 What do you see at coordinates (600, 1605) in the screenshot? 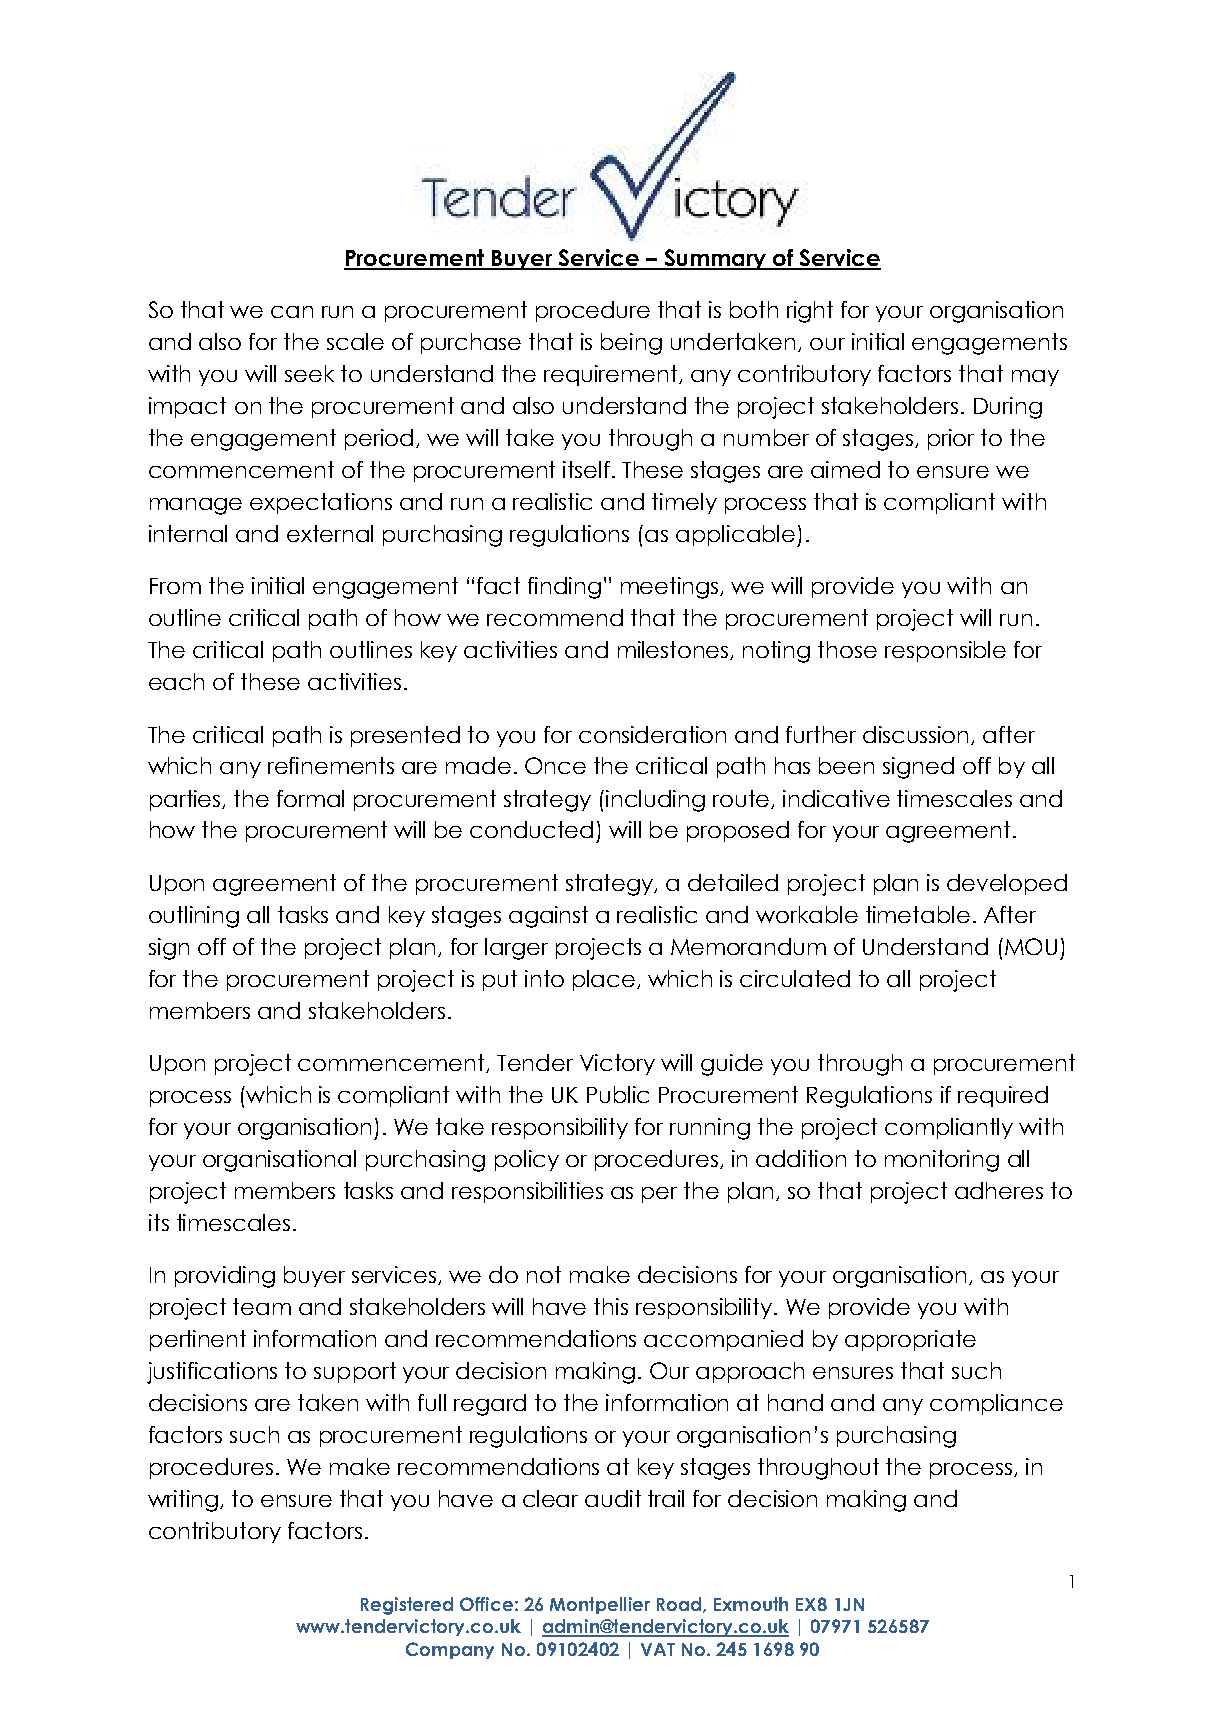
I see `Montpellier` at bounding box center [600, 1605].
